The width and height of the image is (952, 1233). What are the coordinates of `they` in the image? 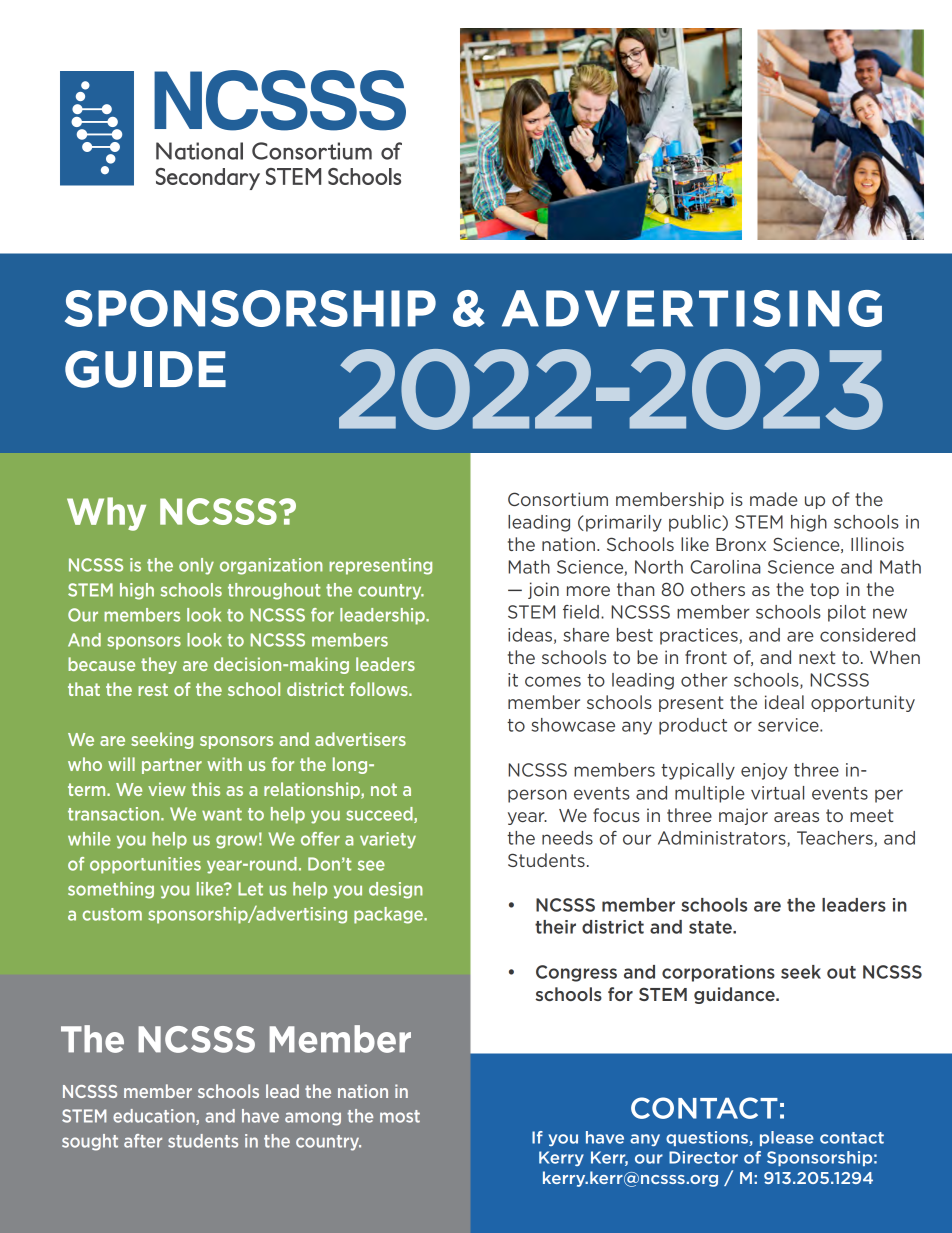 It's located at (159, 665).
